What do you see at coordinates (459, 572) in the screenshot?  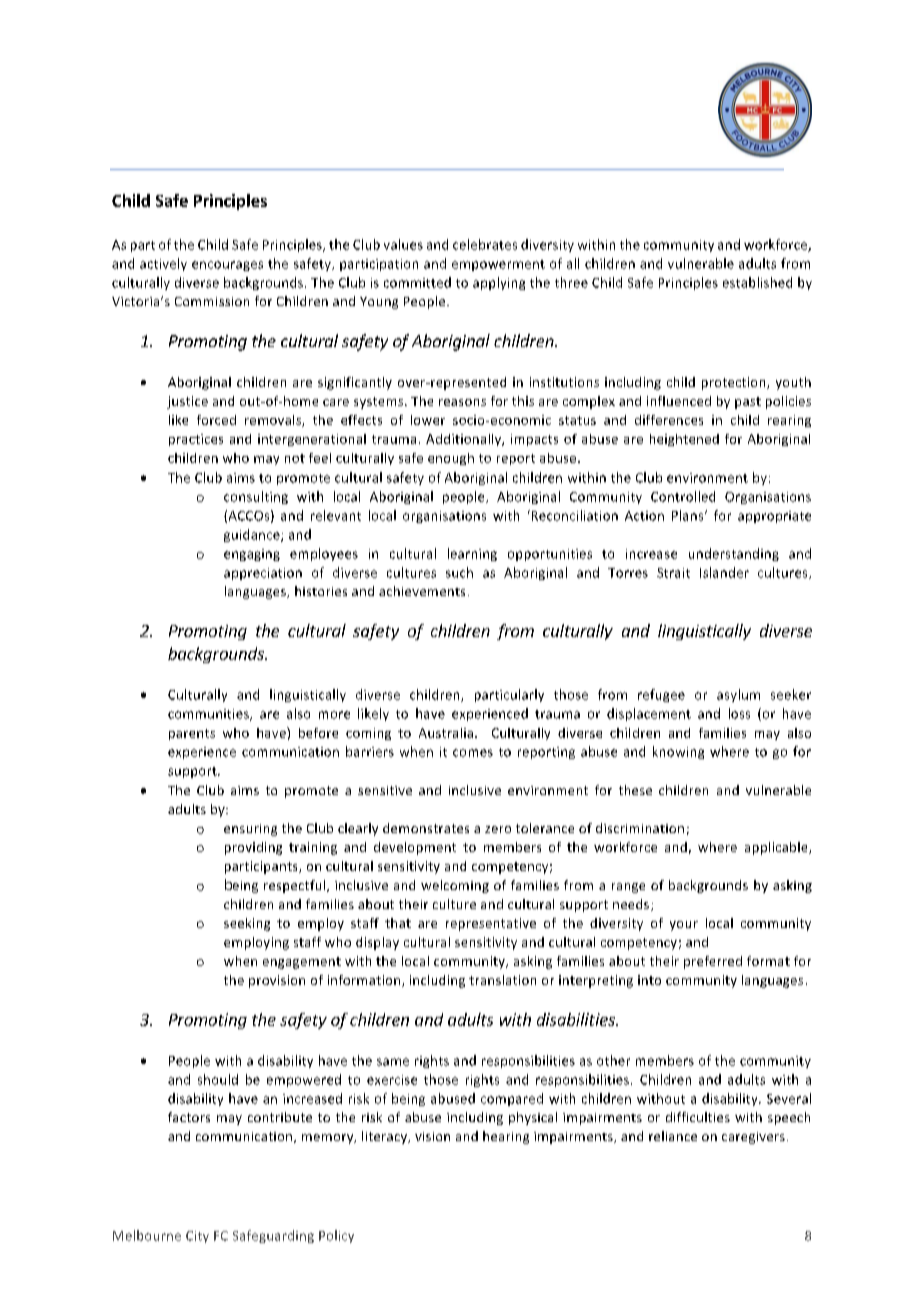 I see `such` at bounding box center [459, 572].
